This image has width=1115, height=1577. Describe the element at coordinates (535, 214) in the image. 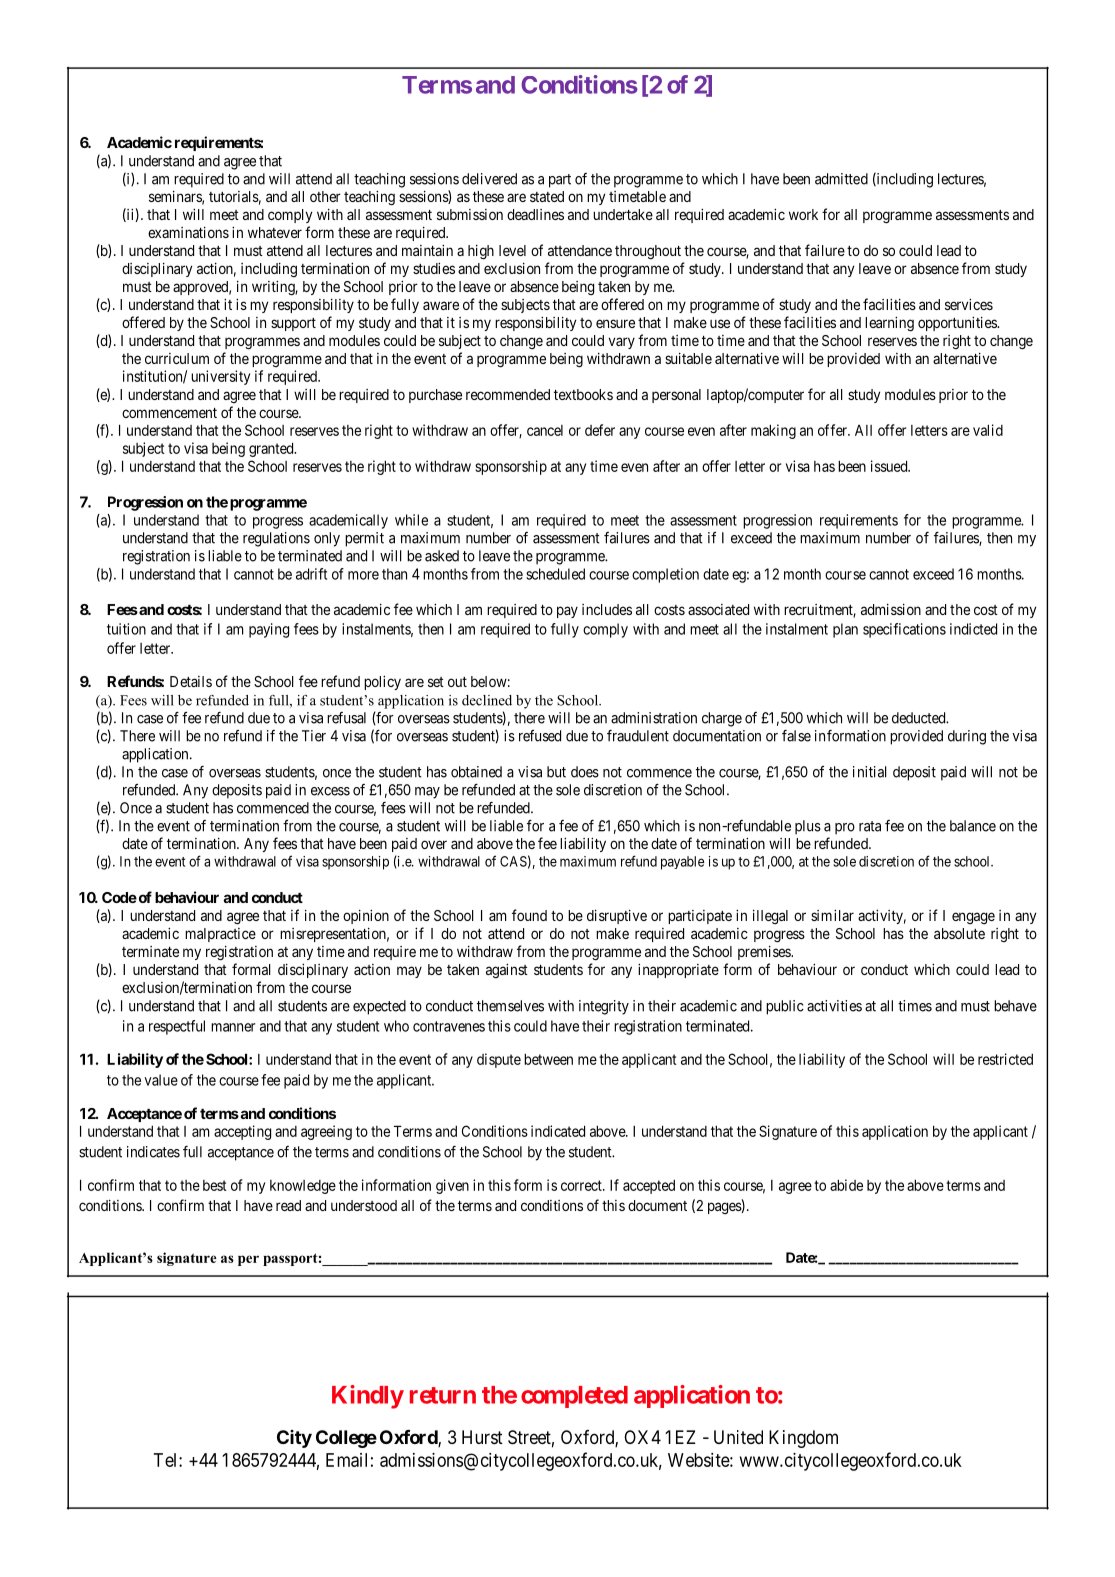

I see `deadlines` at that location.
